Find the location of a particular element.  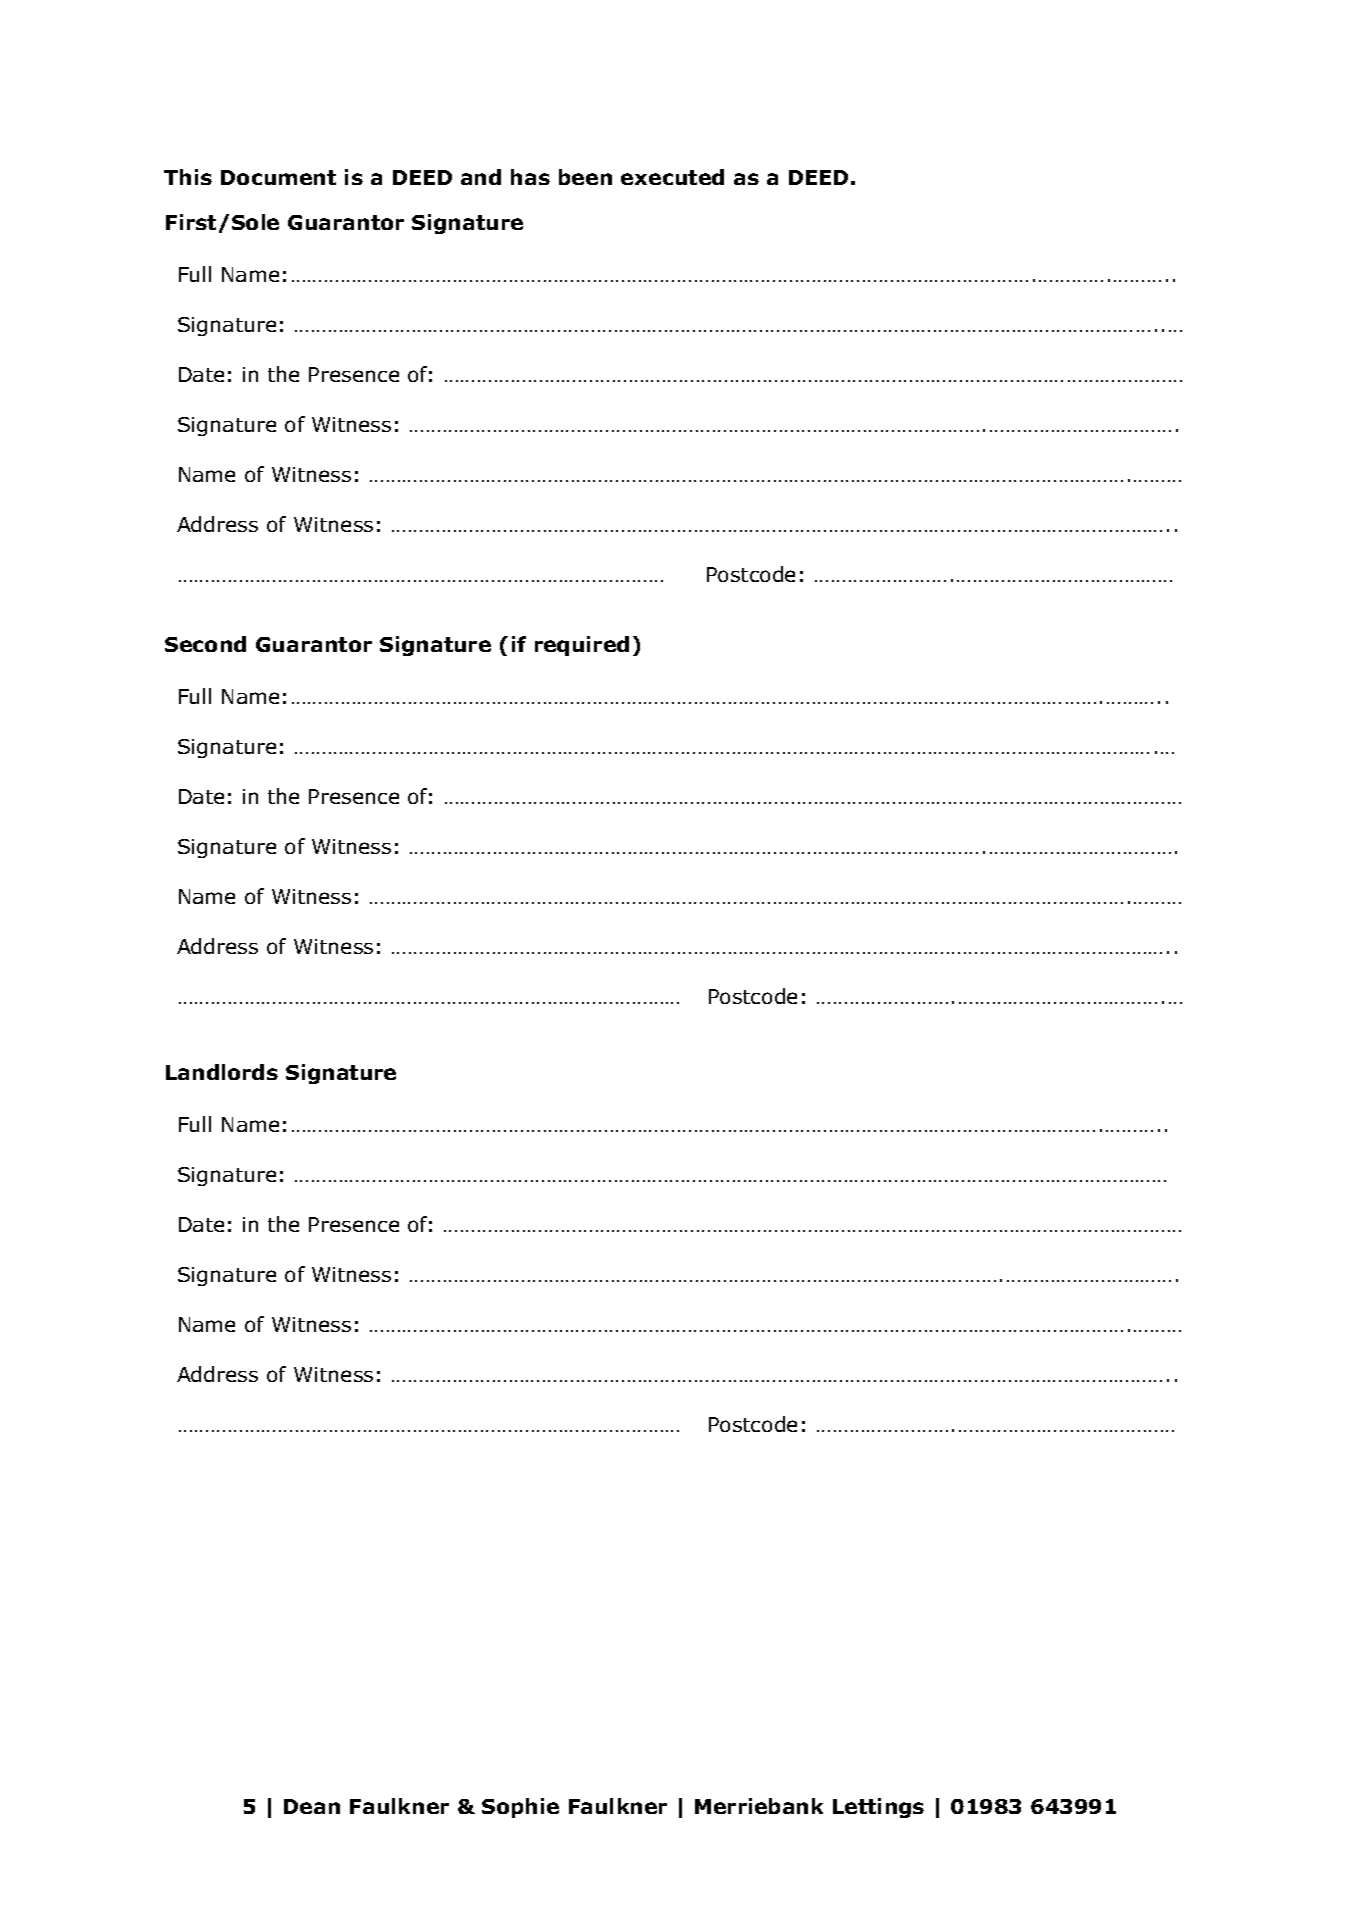

Dean is located at coordinates (312, 1806).
